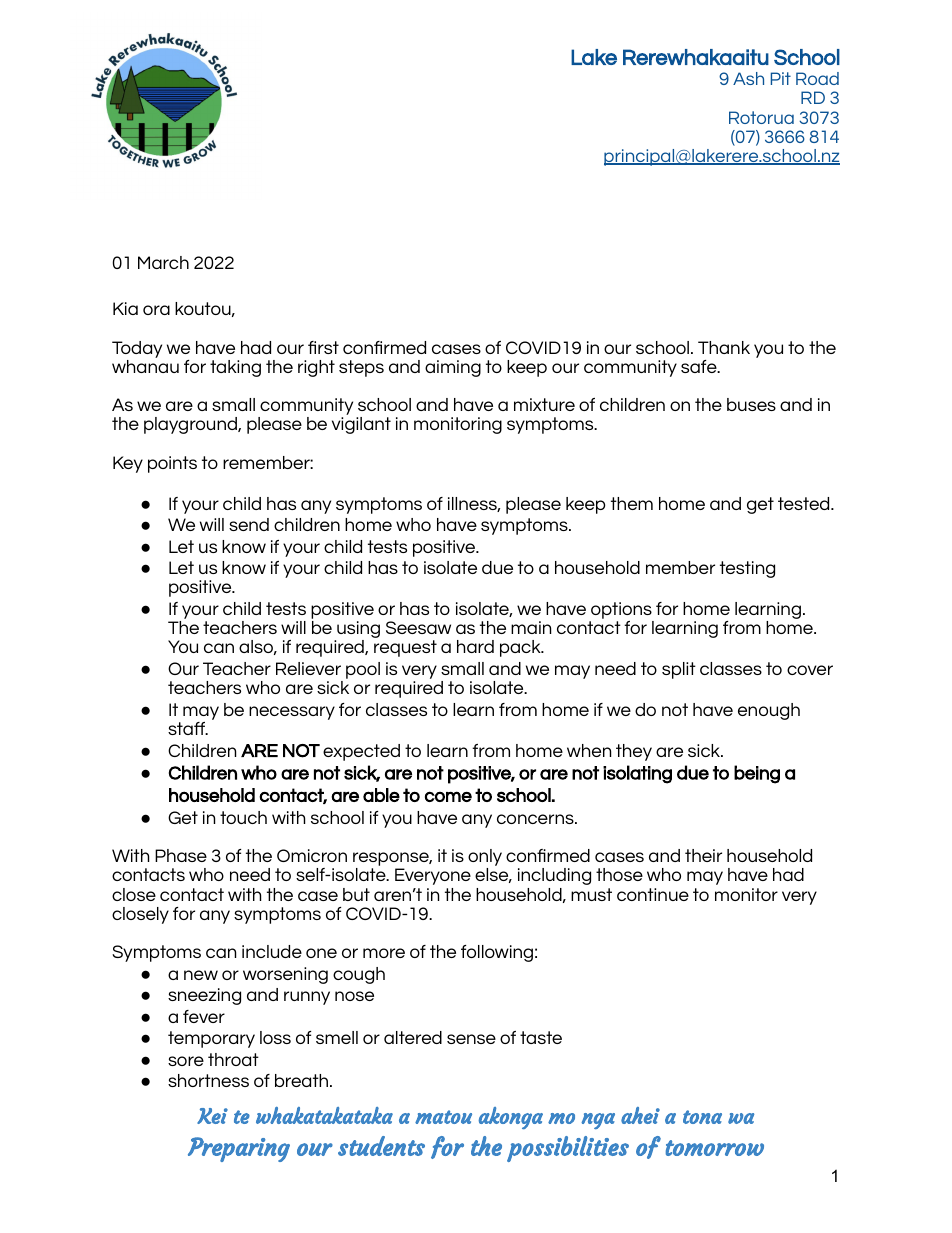 The width and height of the page is (952, 1233). Describe the element at coordinates (724, 347) in the page. I see `Thank` at that location.
